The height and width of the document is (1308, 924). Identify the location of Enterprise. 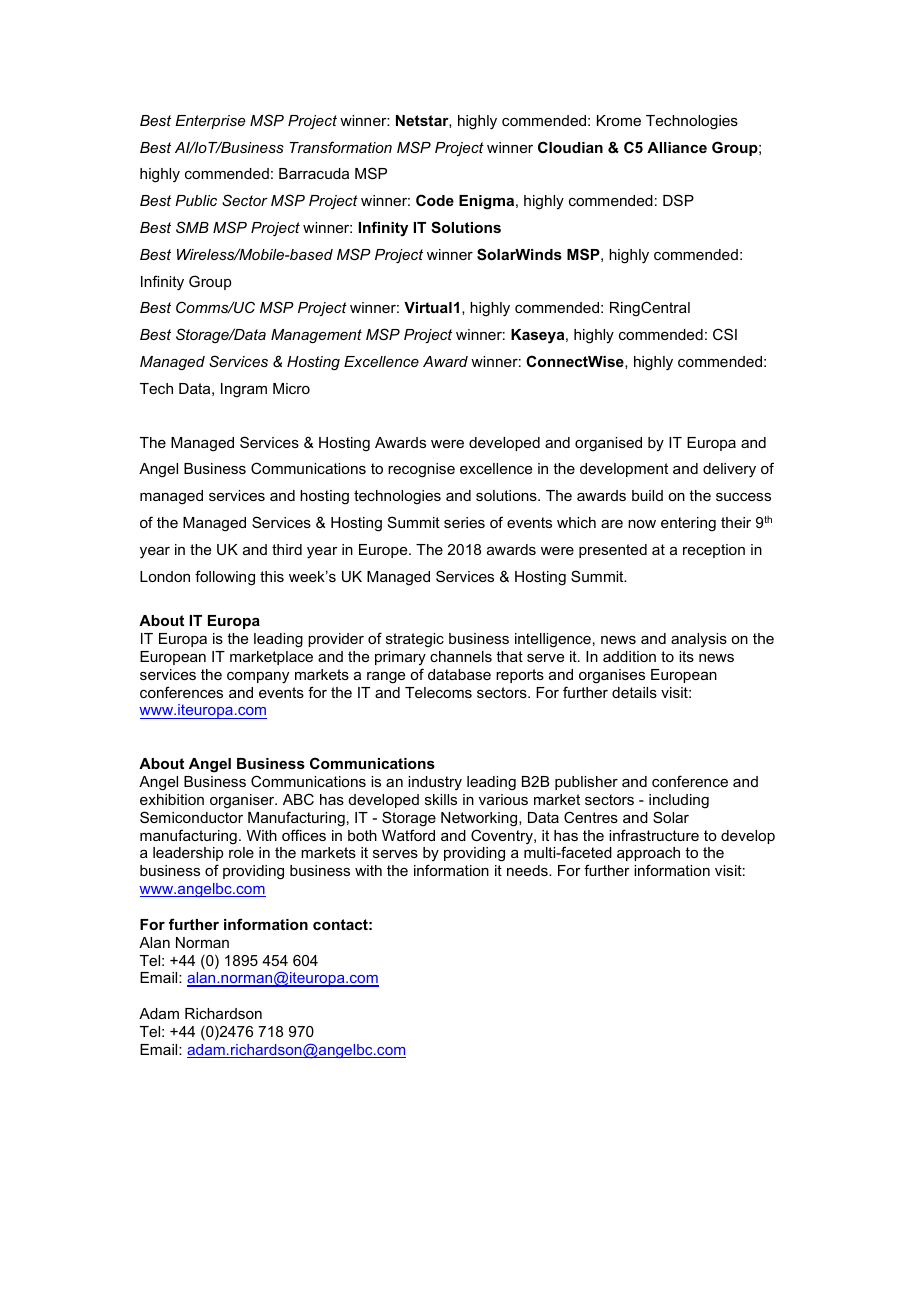
(210, 122).
